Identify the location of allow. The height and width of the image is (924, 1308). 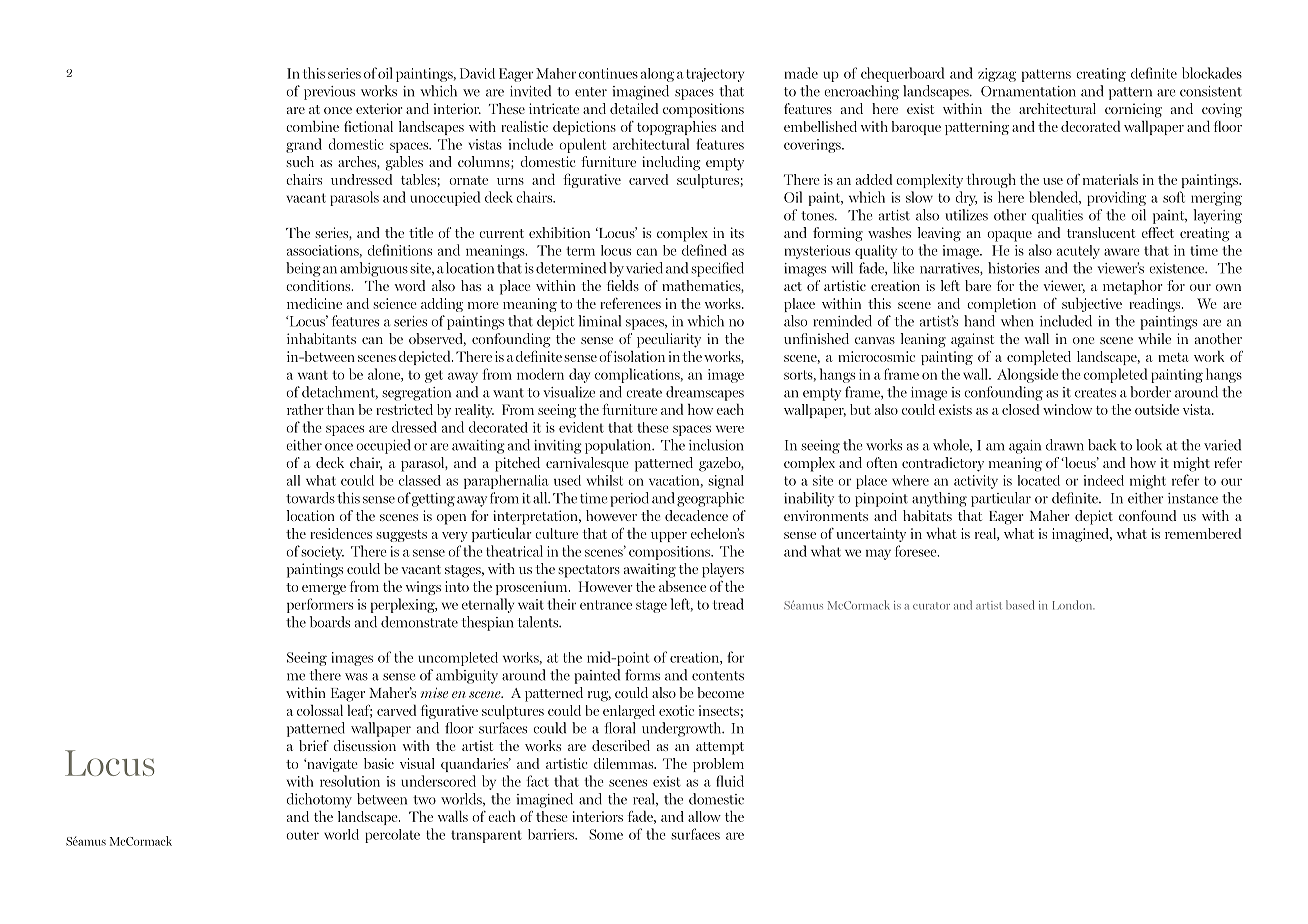
(704, 816).
